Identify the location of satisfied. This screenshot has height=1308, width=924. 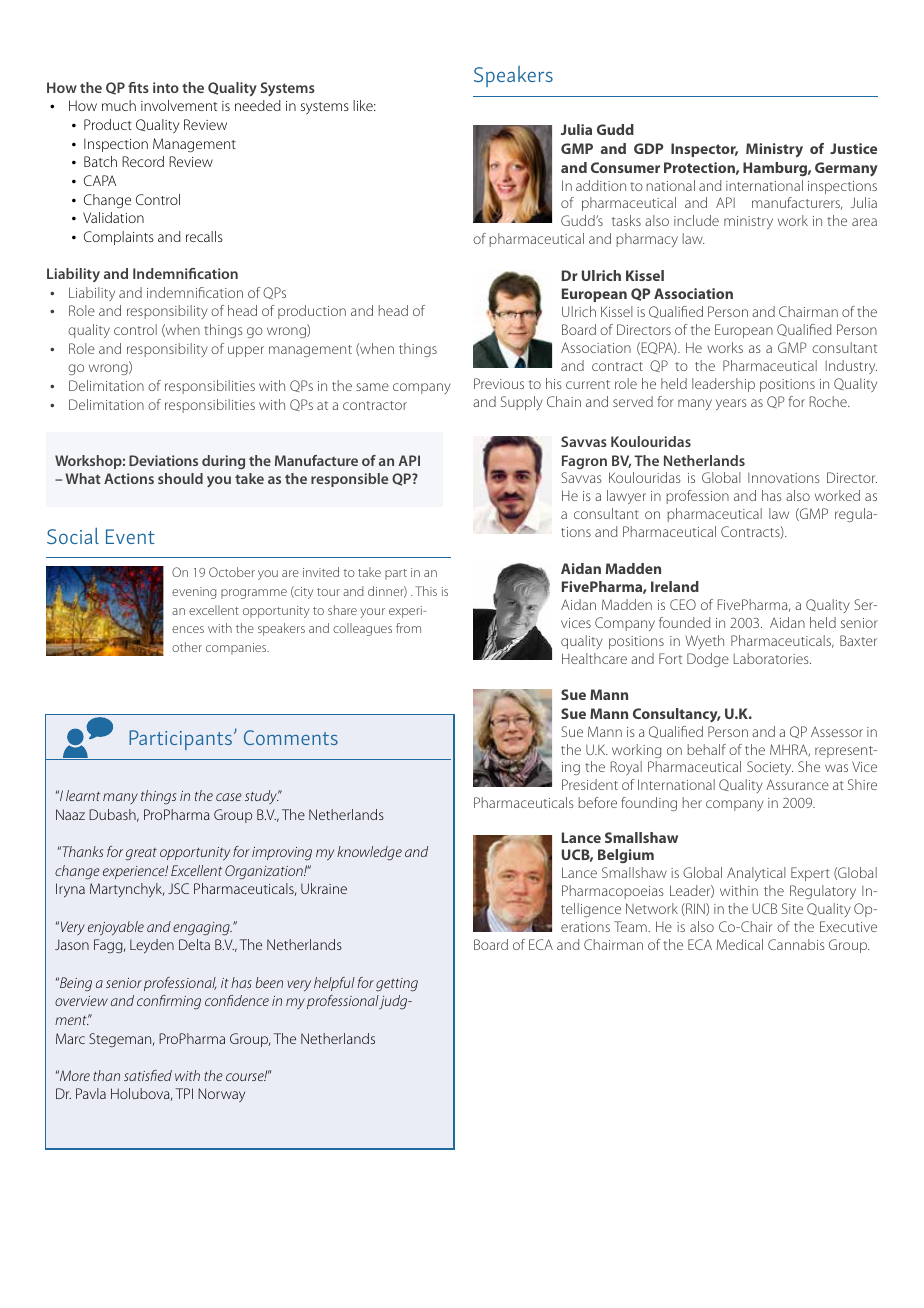
(148, 1075).
